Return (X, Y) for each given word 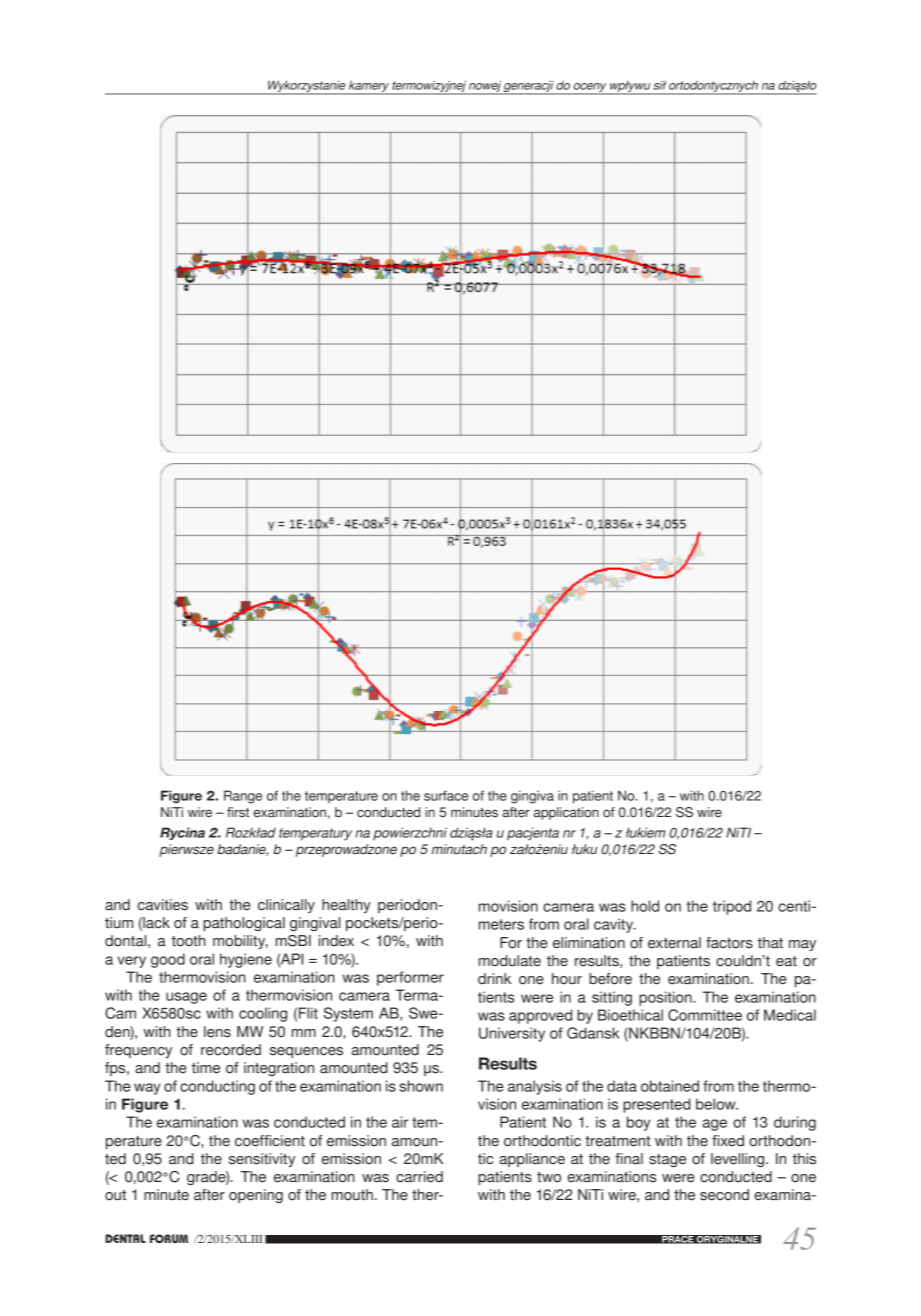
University (512, 1034)
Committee (705, 1015)
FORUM (169, 1238)
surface (446, 795)
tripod (732, 907)
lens (217, 1032)
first (238, 812)
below (717, 1104)
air (400, 1122)
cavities (163, 905)
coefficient (270, 1141)
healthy (346, 906)
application (566, 813)
